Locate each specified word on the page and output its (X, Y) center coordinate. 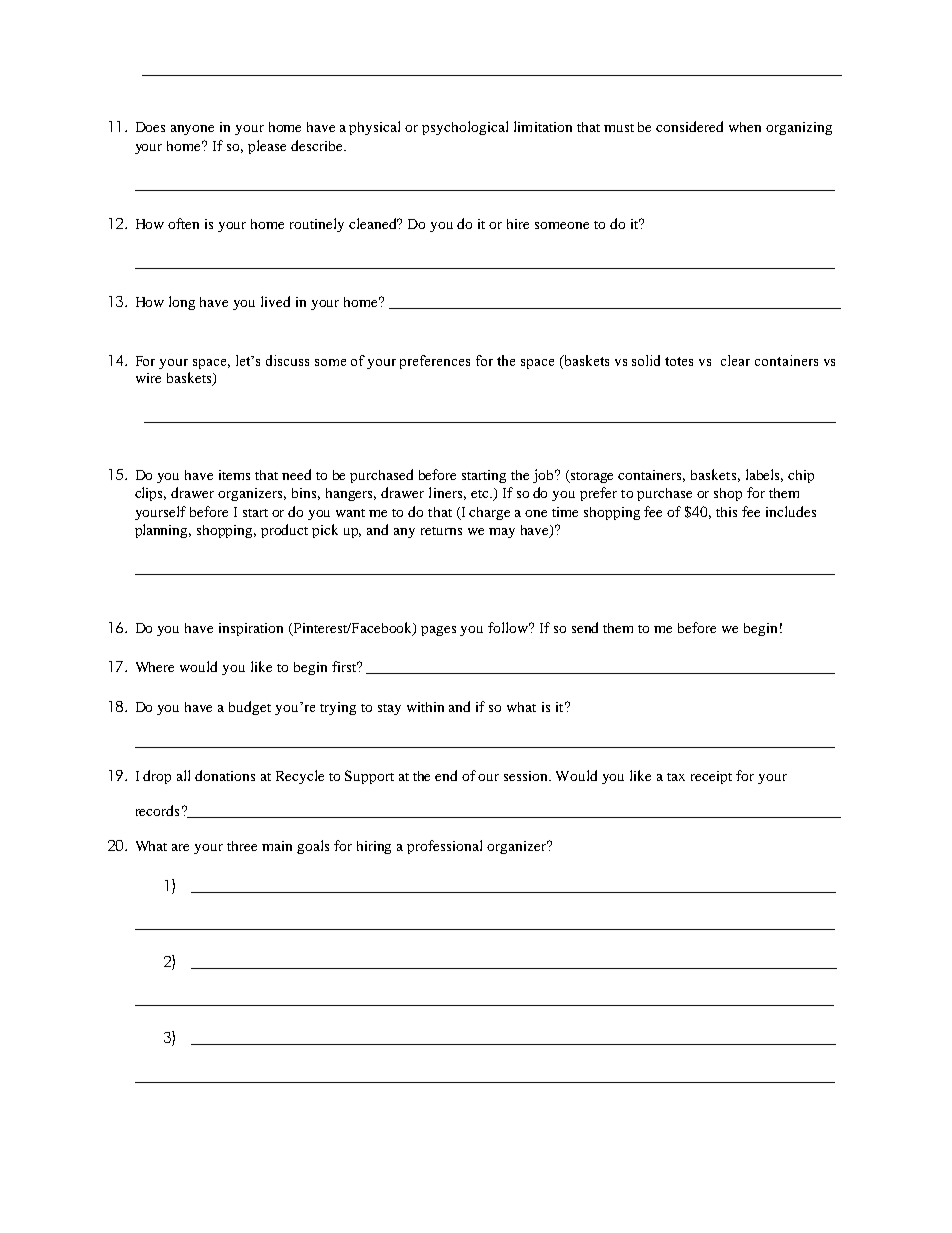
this (726, 512)
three (242, 846)
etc (481, 494)
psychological (465, 128)
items (234, 475)
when (745, 127)
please (267, 147)
